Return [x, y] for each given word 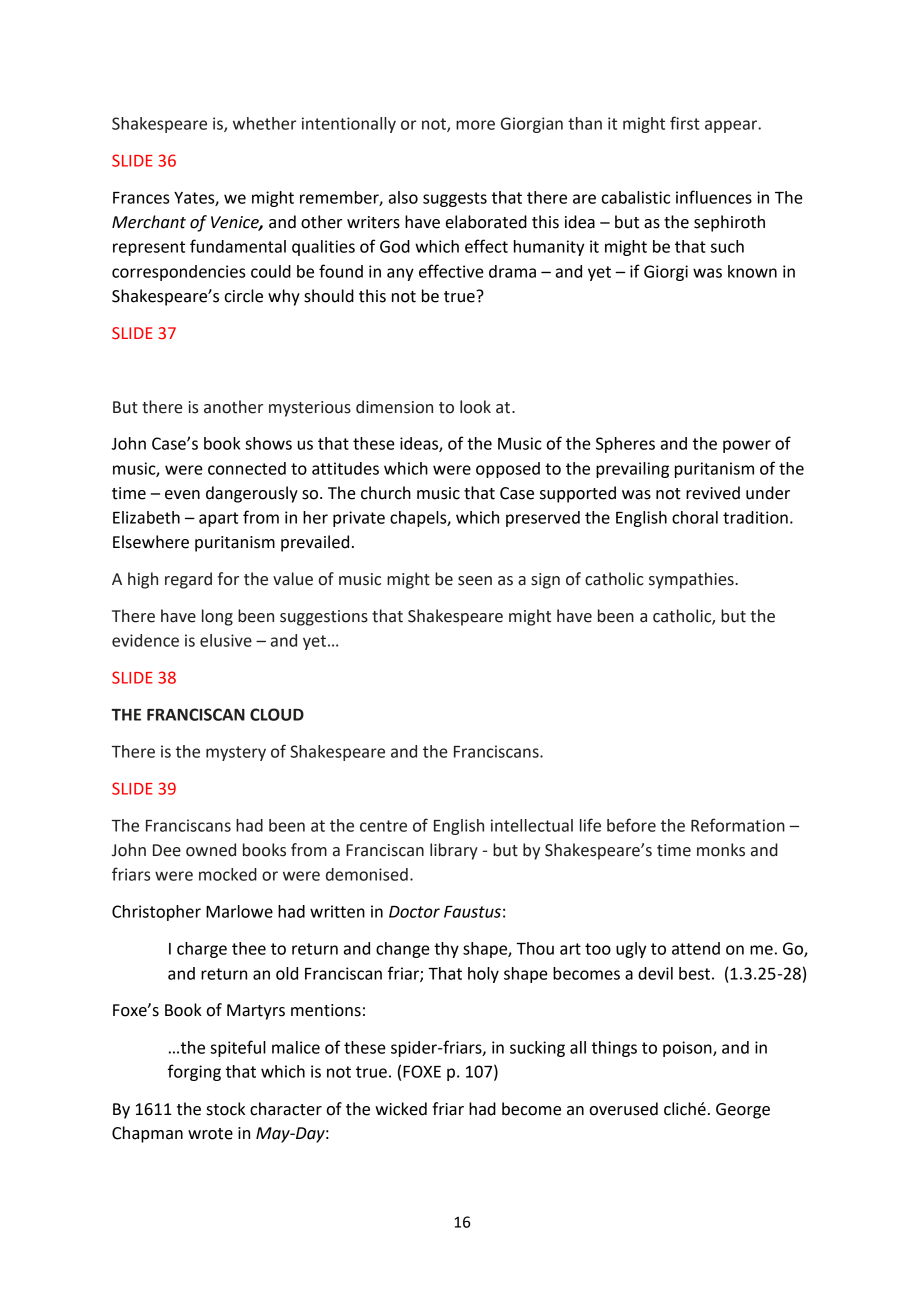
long [217, 617]
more [475, 125]
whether [264, 123]
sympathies [692, 580]
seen [475, 581]
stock [226, 1109]
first [685, 123]
